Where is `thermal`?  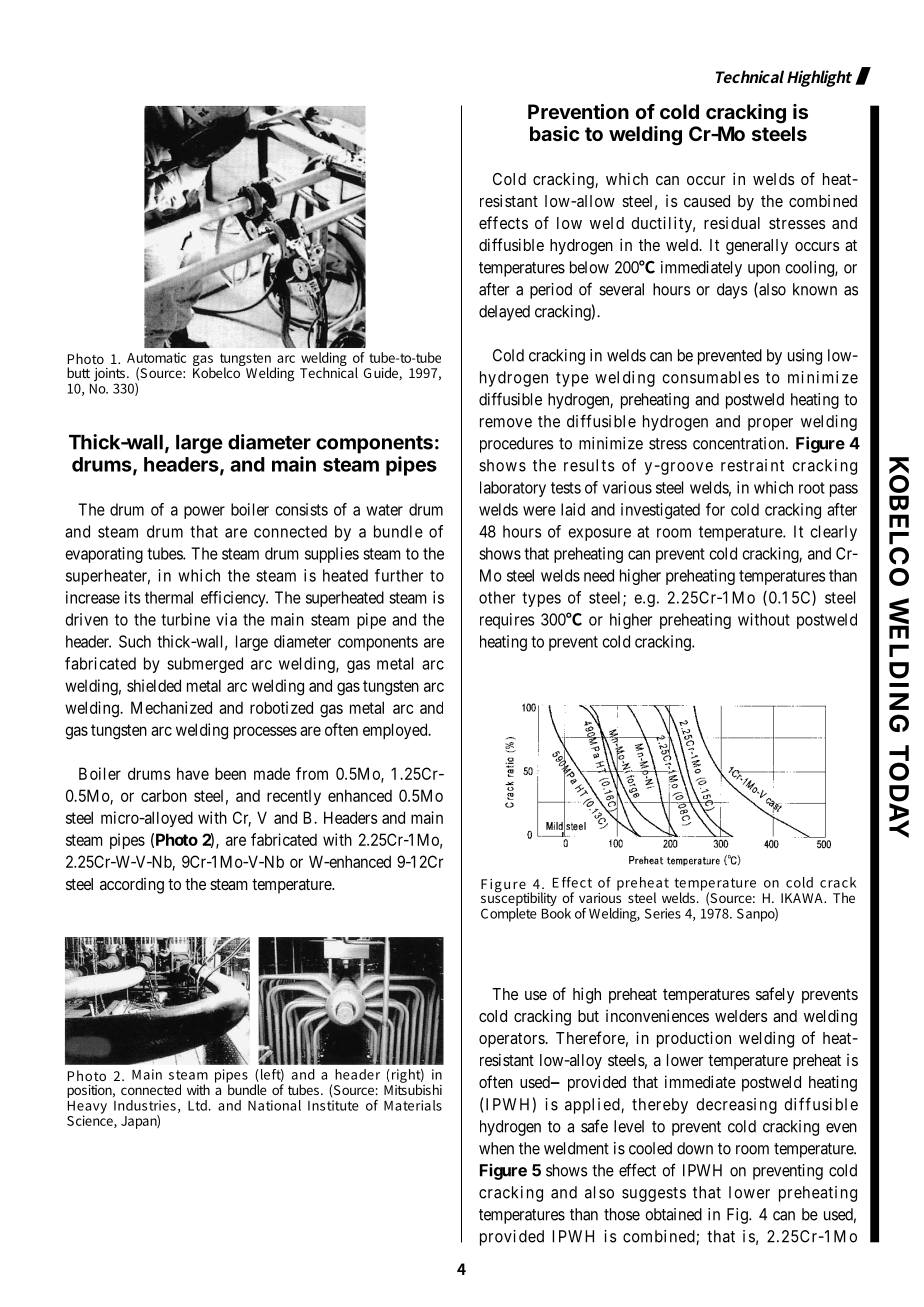
thermal is located at coordinates (169, 597).
